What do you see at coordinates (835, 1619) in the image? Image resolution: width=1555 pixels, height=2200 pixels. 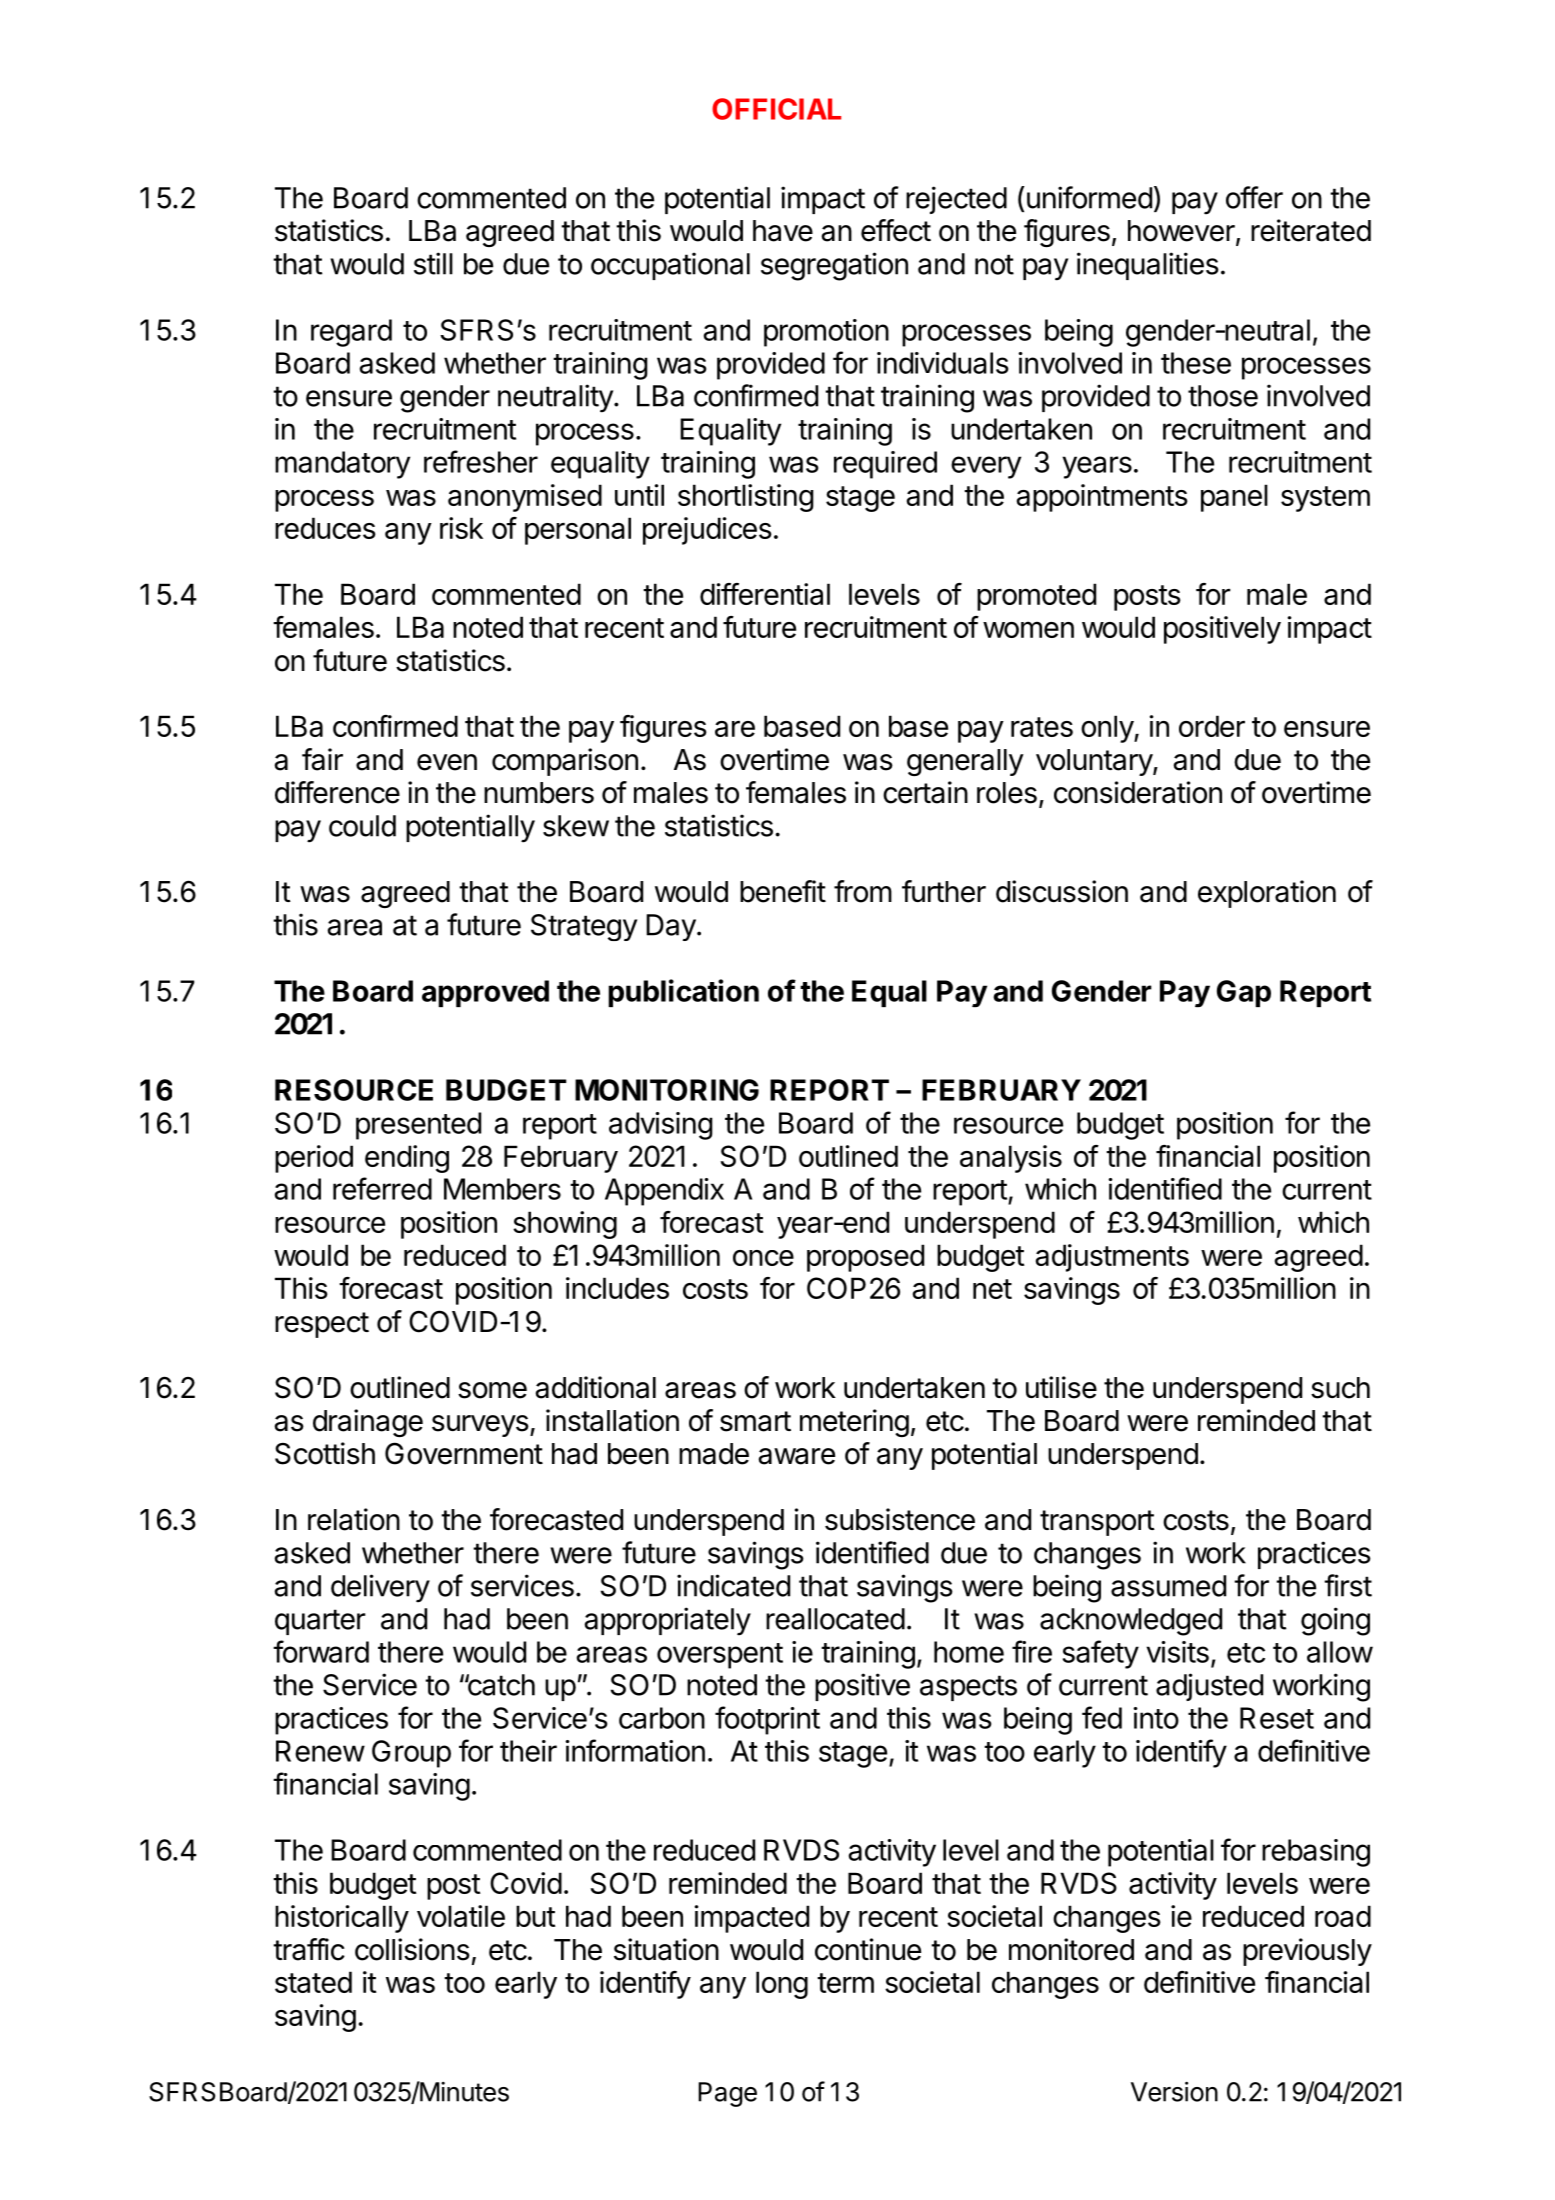 I see `reallocated` at bounding box center [835, 1619].
